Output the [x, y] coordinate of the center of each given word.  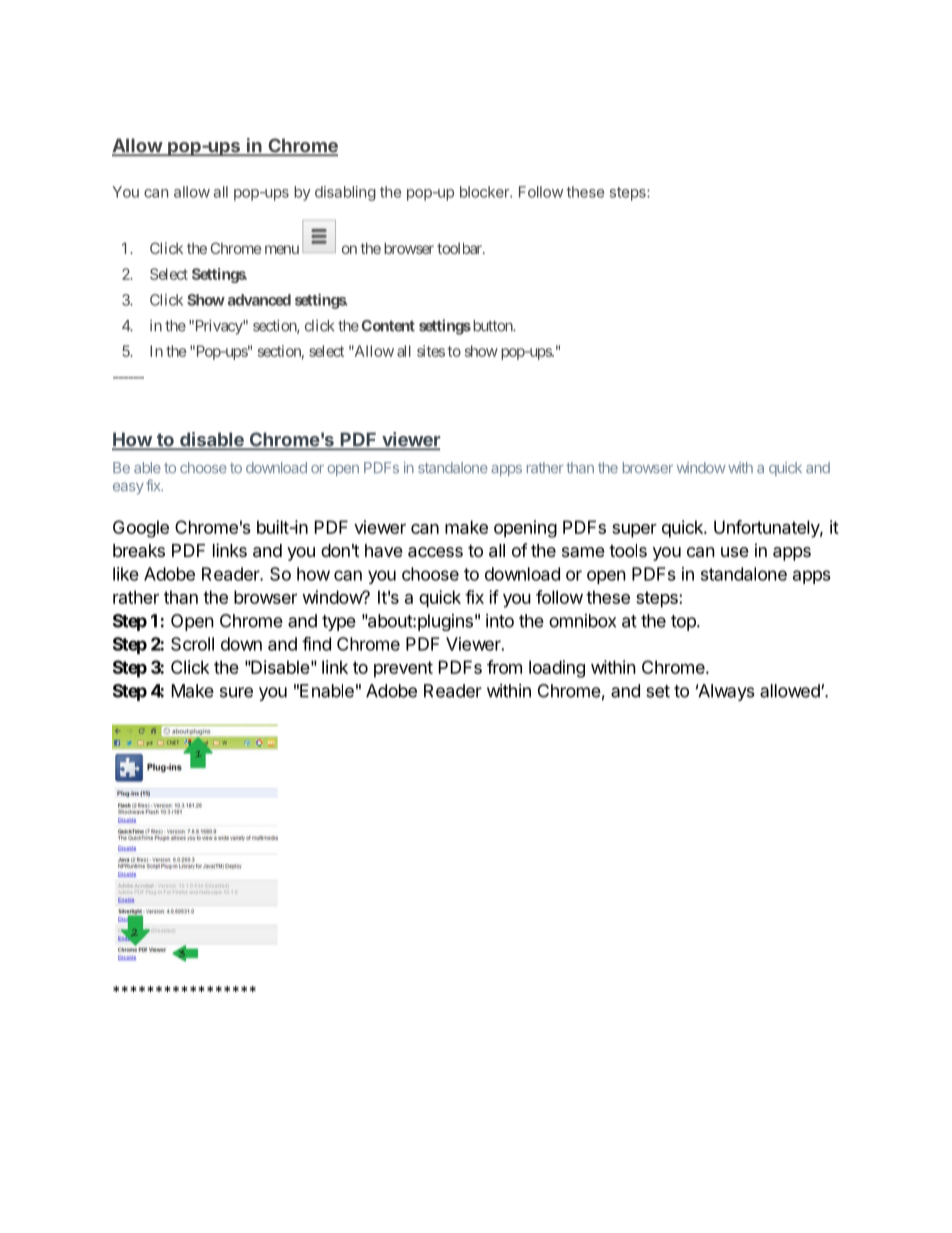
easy [128, 489]
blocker [485, 192]
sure [236, 692]
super [634, 531]
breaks [139, 550]
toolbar [460, 248]
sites [431, 351]
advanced [259, 300]
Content [388, 326]
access [435, 552]
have [384, 550]
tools [628, 550]
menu [282, 249]
